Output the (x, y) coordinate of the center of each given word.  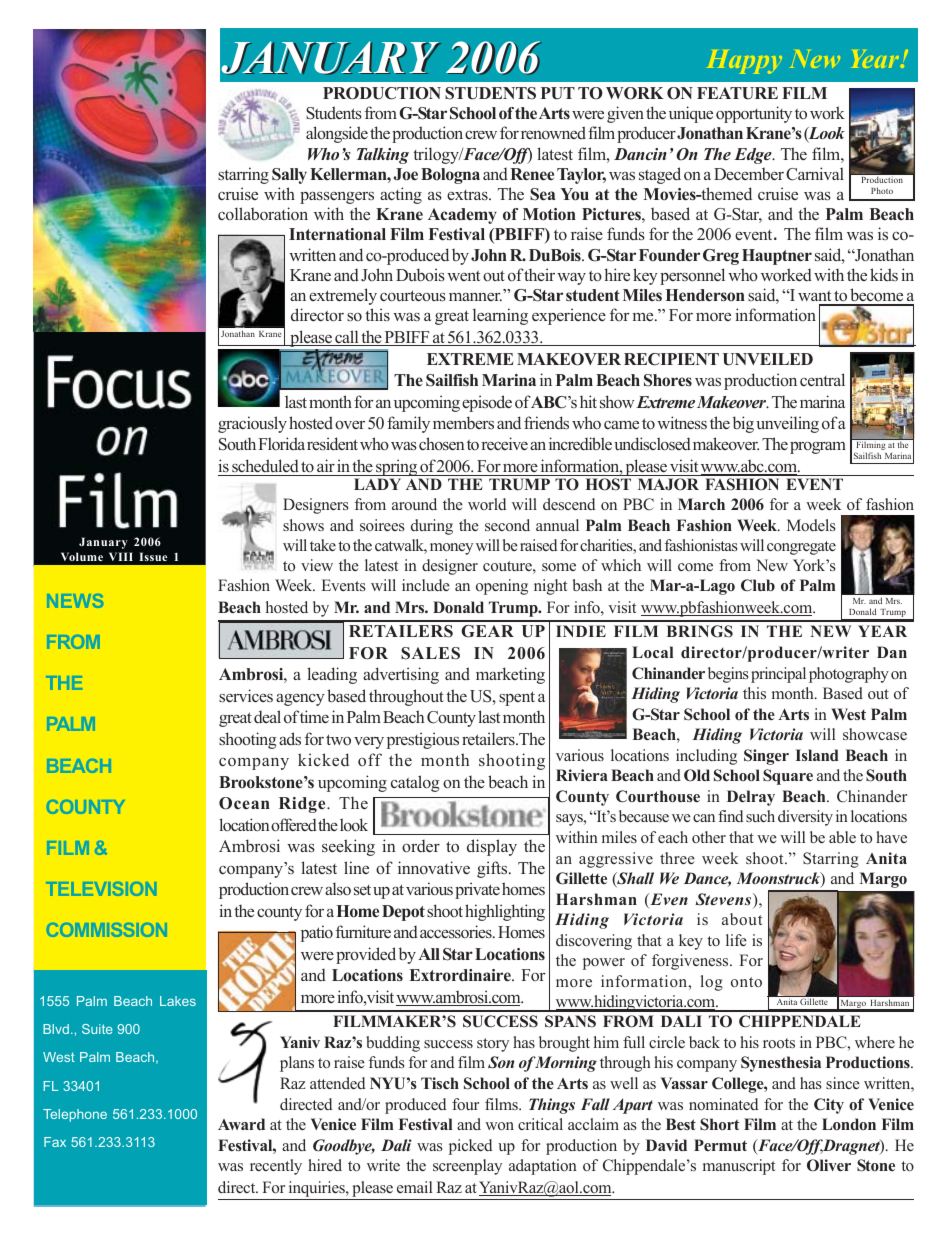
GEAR (487, 631)
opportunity (754, 114)
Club (758, 585)
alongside (337, 134)
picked (470, 1147)
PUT (558, 93)
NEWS (75, 601)
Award (241, 1124)
